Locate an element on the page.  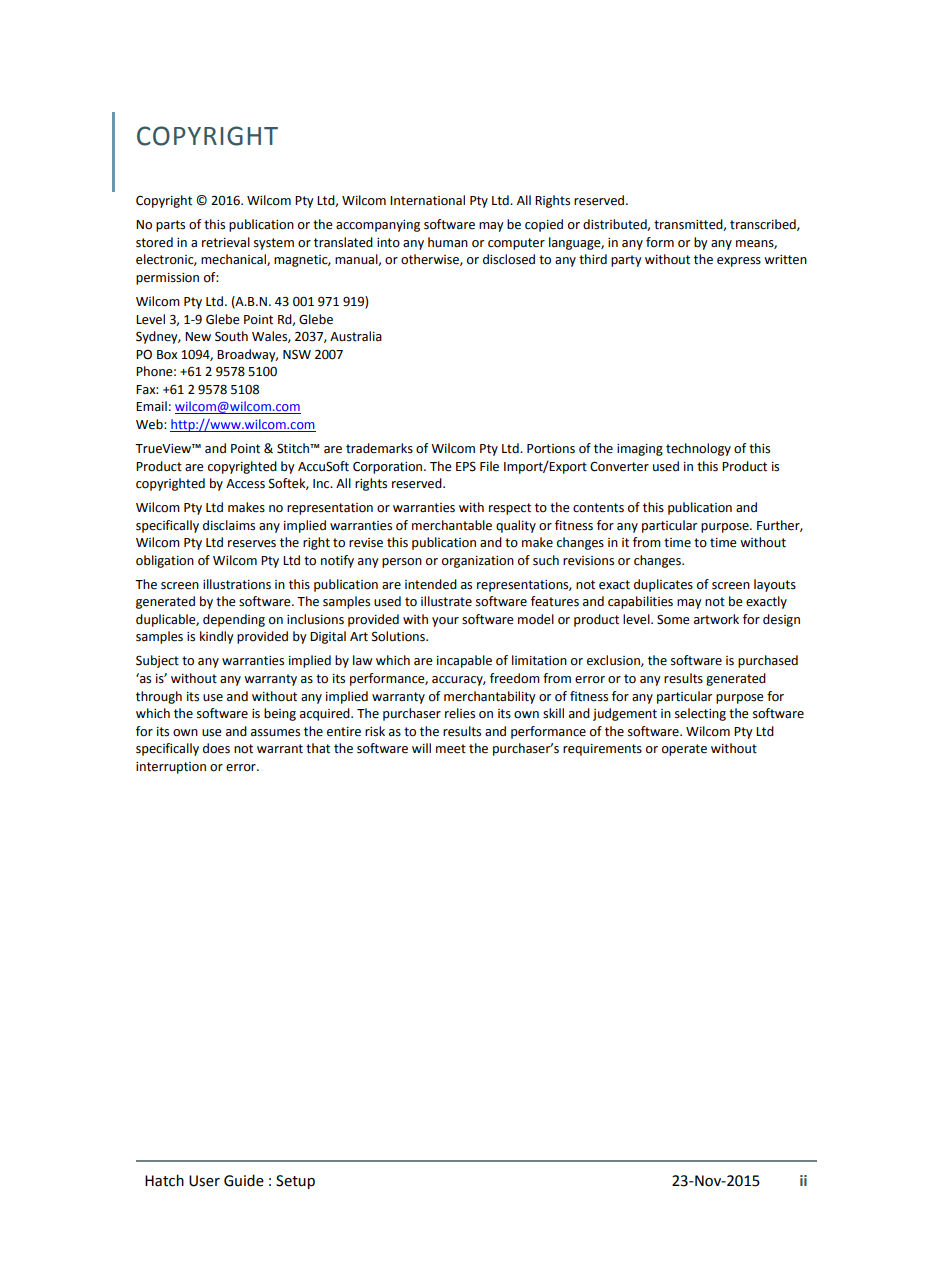
human is located at coordinates (448, 242).
